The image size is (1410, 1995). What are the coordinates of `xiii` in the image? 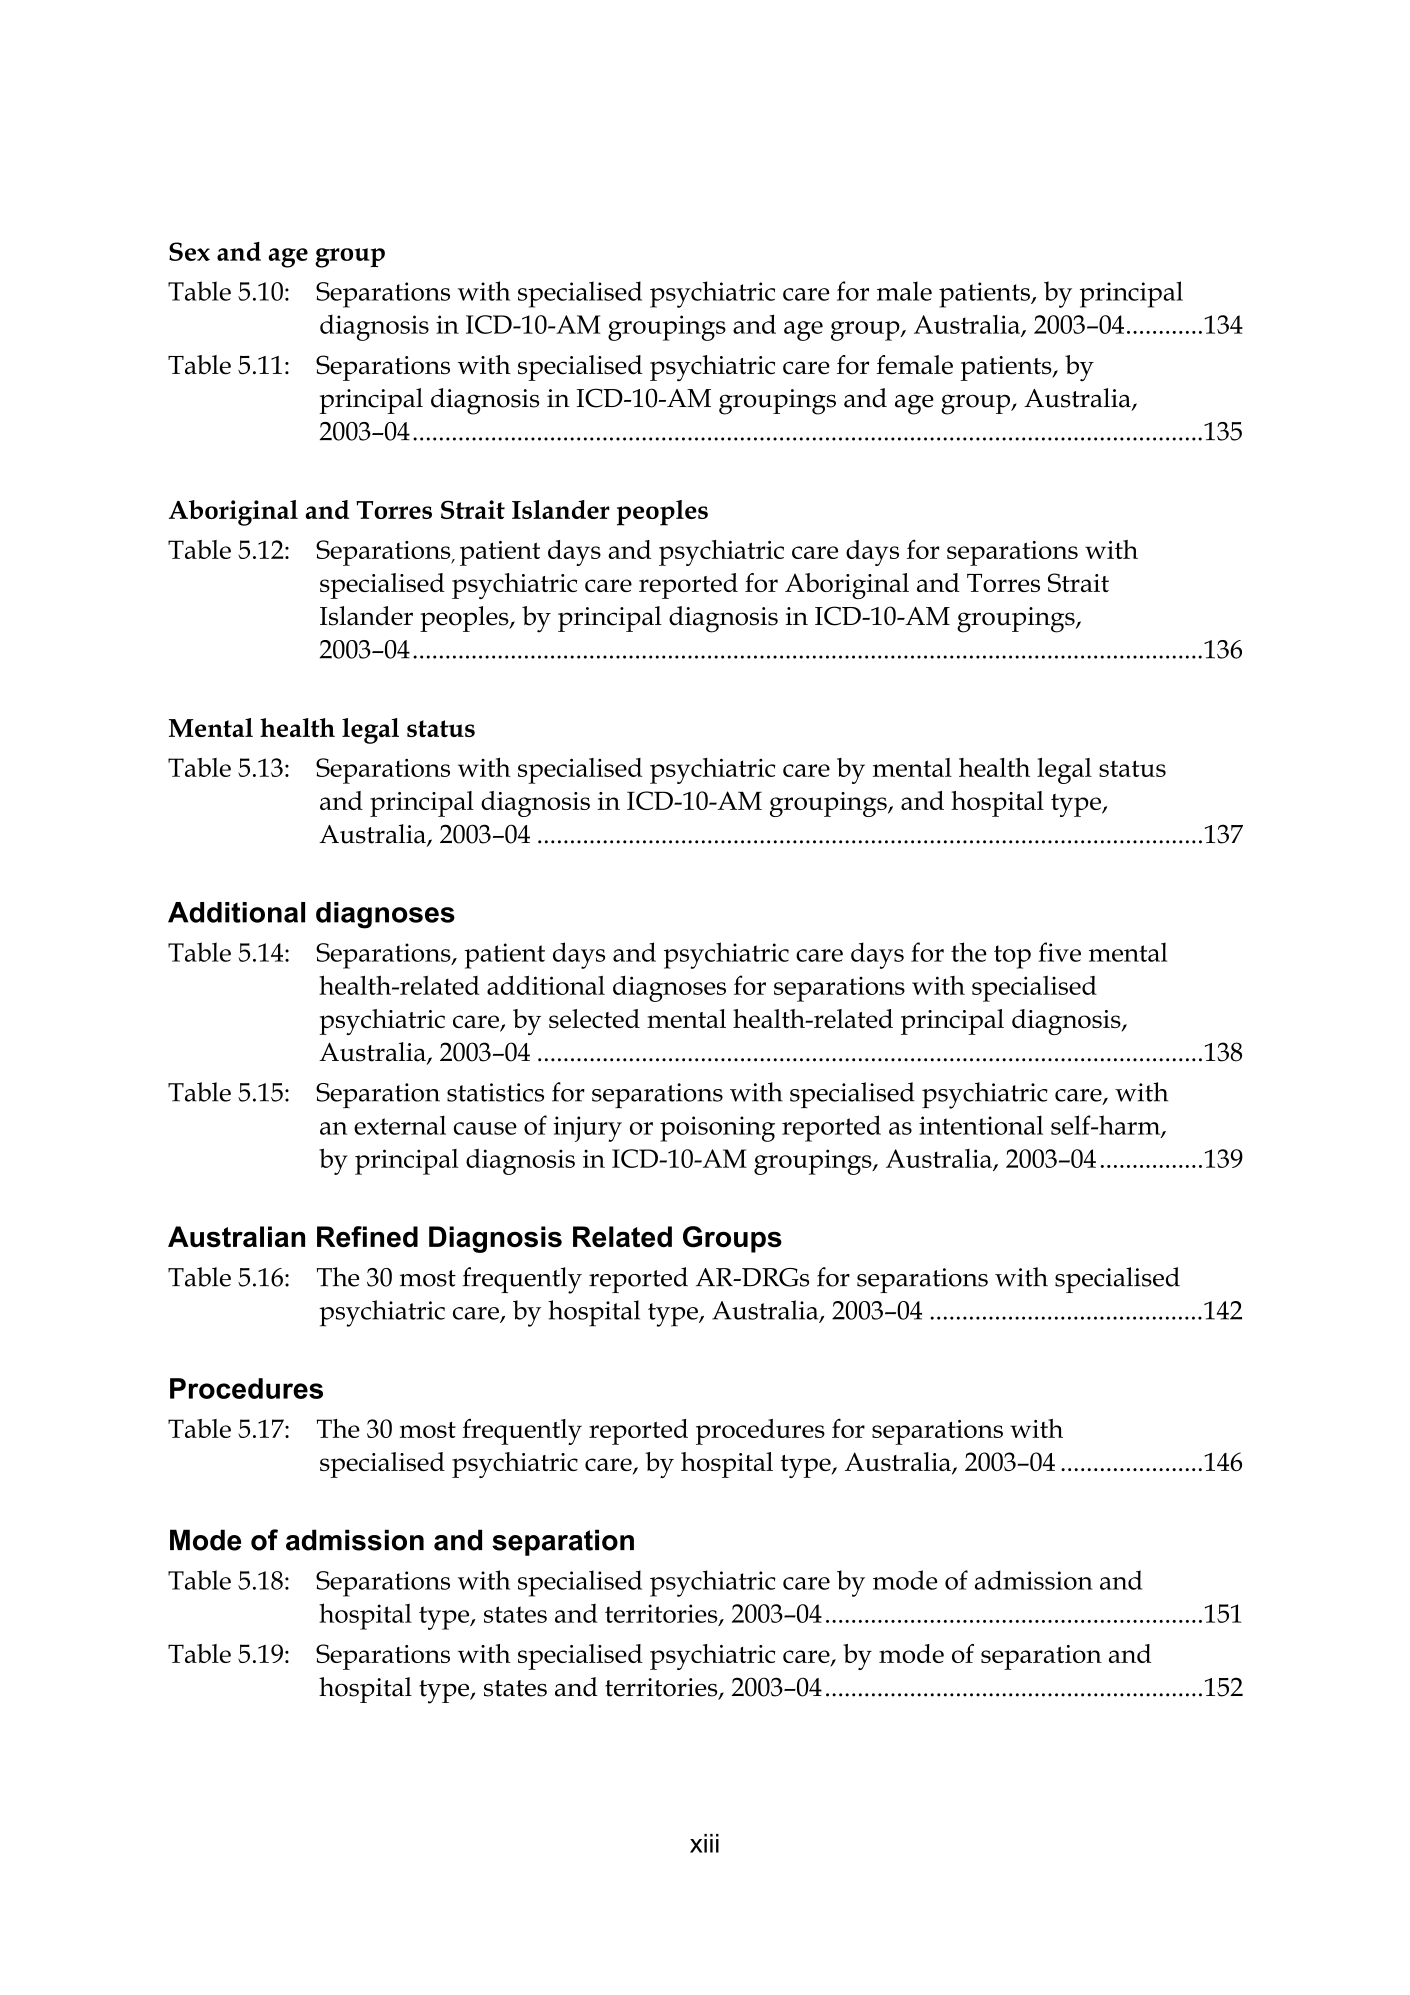 It's located at (704, 1843).
